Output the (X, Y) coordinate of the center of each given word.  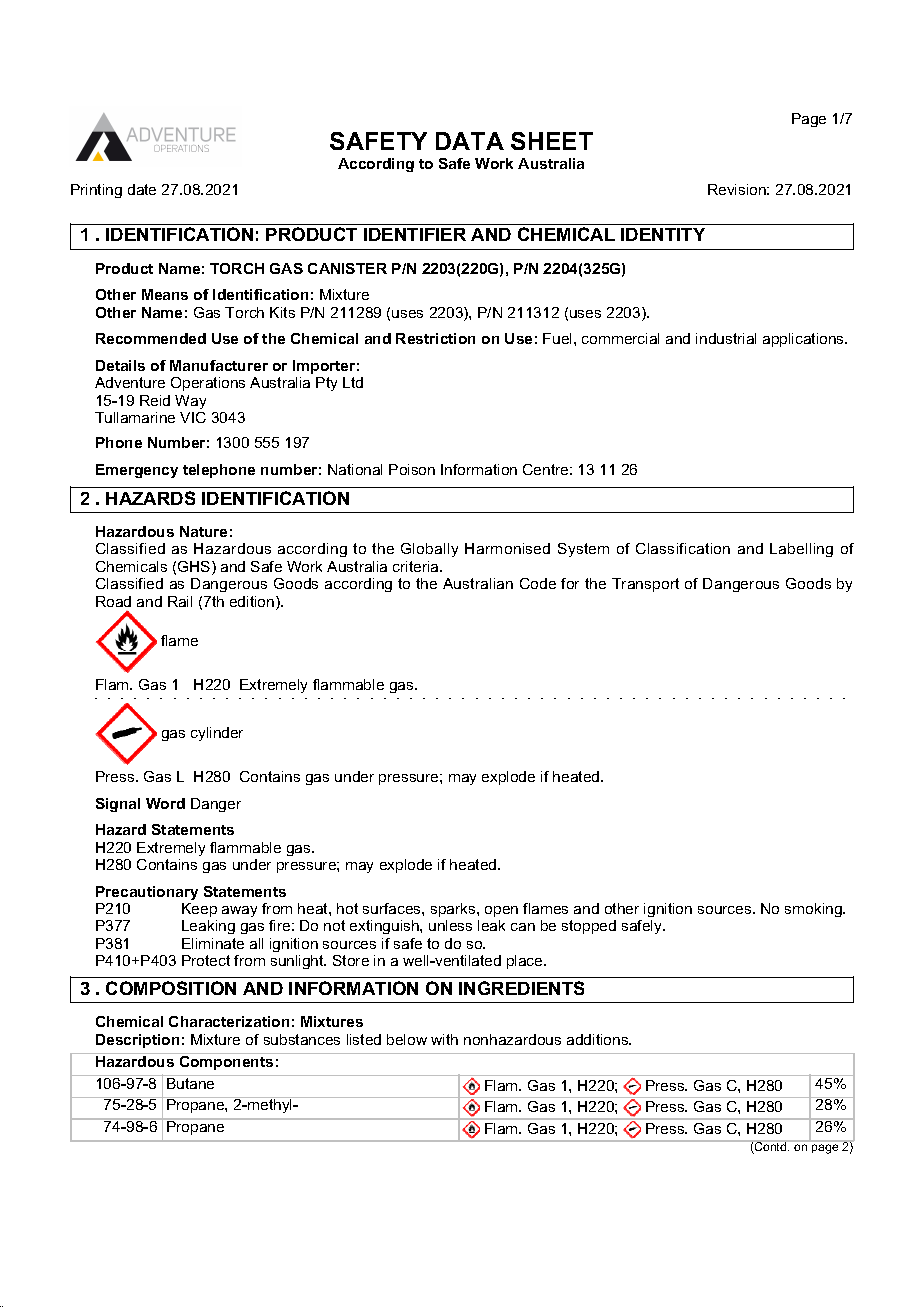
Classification (683, 548)
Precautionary (147, 893)
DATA (470, 141)
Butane (191, 1082)
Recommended (151, 338)
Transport (645, 585)
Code (538, 583)
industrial (726, 338)
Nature (203, 531)
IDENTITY (663, 234)
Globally (429, 550)
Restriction (435, 338)
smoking (814, 910)
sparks (454, 910)
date (142, 189)
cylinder (217, 734)
